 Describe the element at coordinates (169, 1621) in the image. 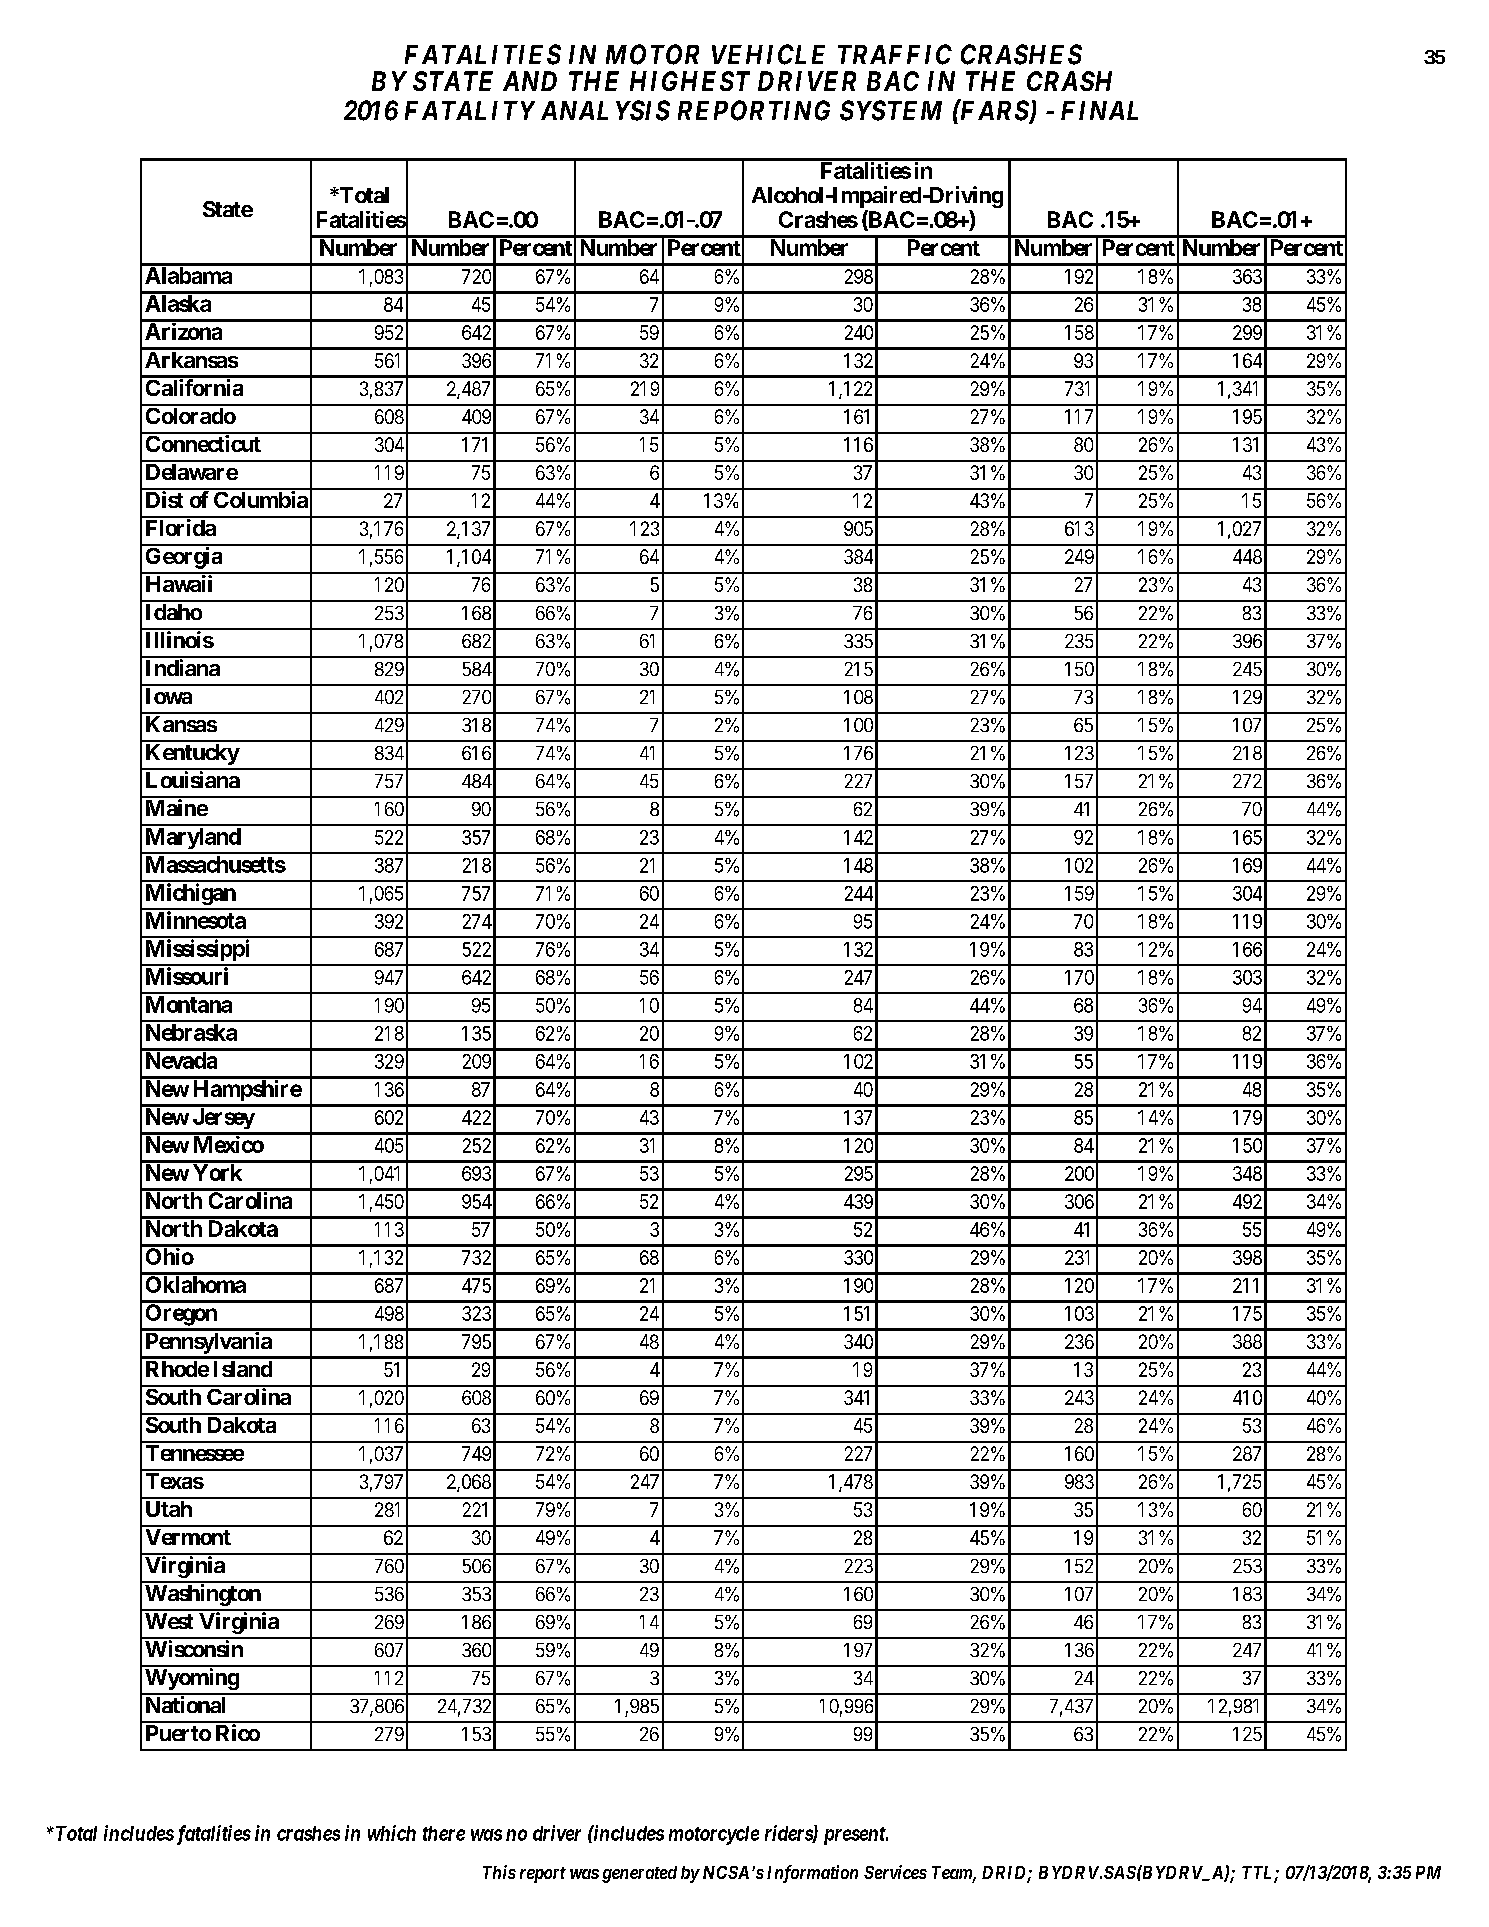

I see `West` at that location.
